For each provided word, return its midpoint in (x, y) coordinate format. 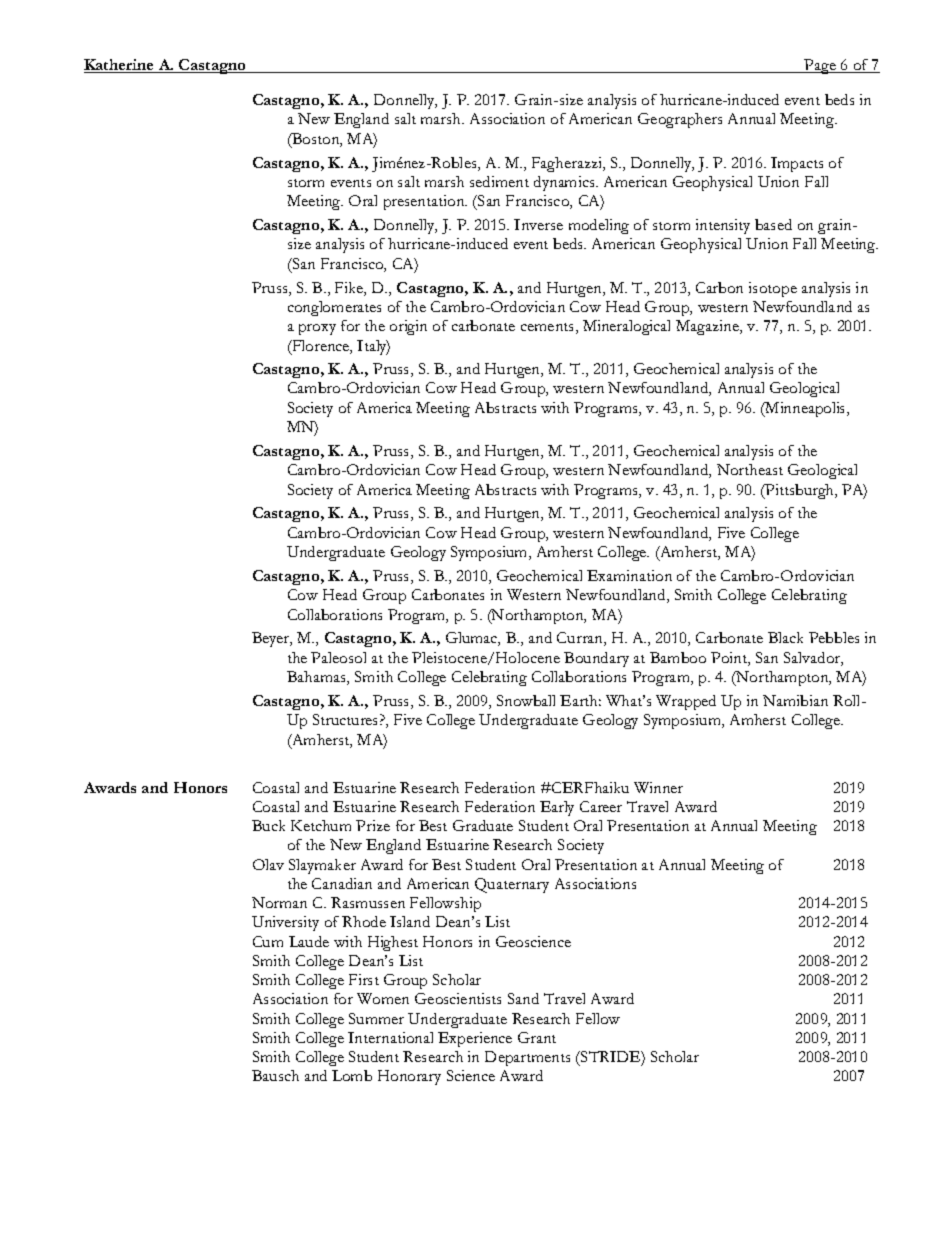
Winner (658, 787)
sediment (499, 181)
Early (557, 808)
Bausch (275, 1075)
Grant (537, 1037)
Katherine (120, 66)
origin (408, 327)
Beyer (272, 639)
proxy (317, 329)
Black (785, 637)
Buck (268, 825)
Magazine (708, 327)
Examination (629, 575)
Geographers (680, 120)
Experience (475, 1039)
